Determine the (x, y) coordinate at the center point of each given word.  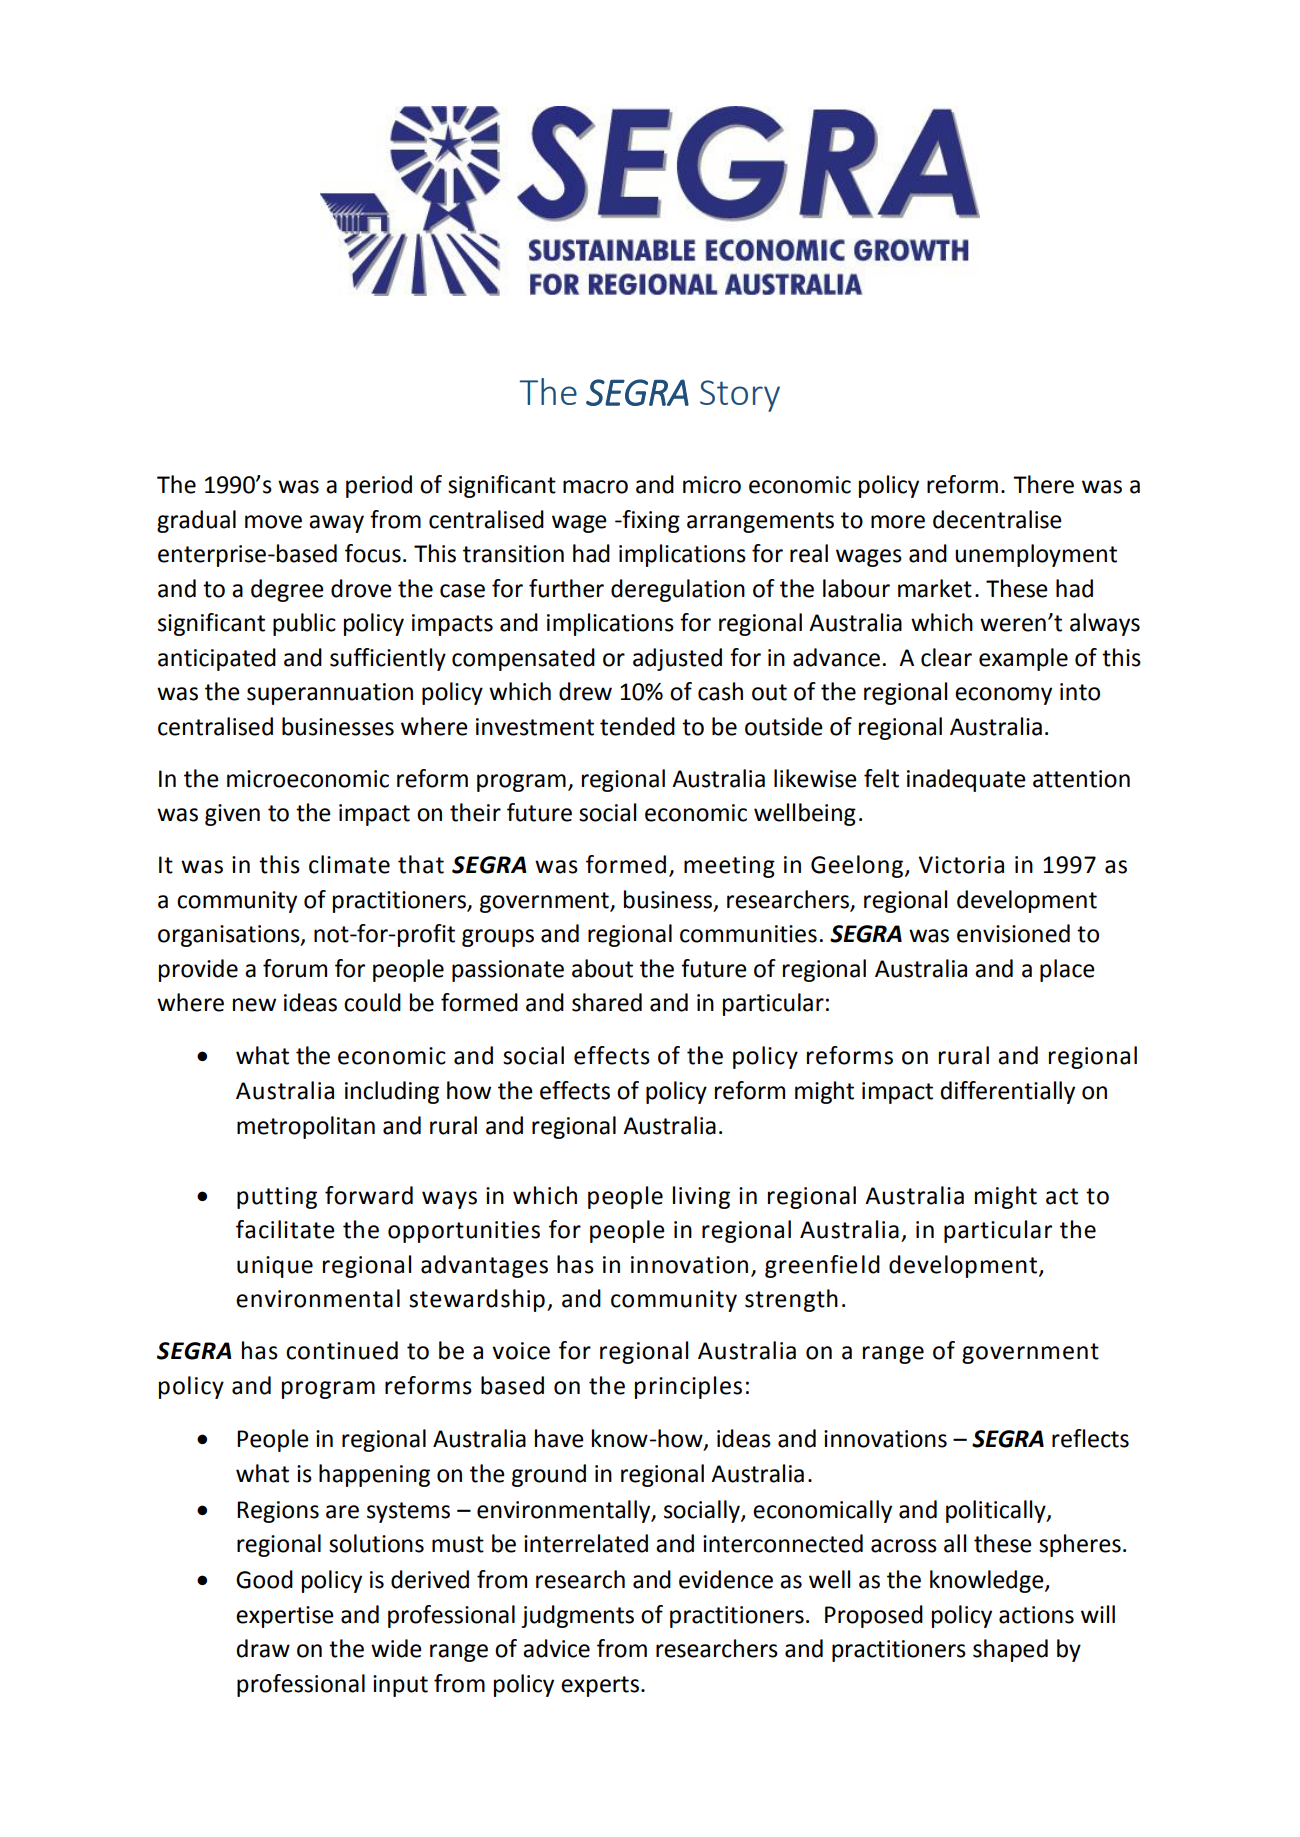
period (379, 486)
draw (263, 1648)
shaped (1010, 1650)
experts (600, 1686)
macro (595, 487)
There (1043, 484)
